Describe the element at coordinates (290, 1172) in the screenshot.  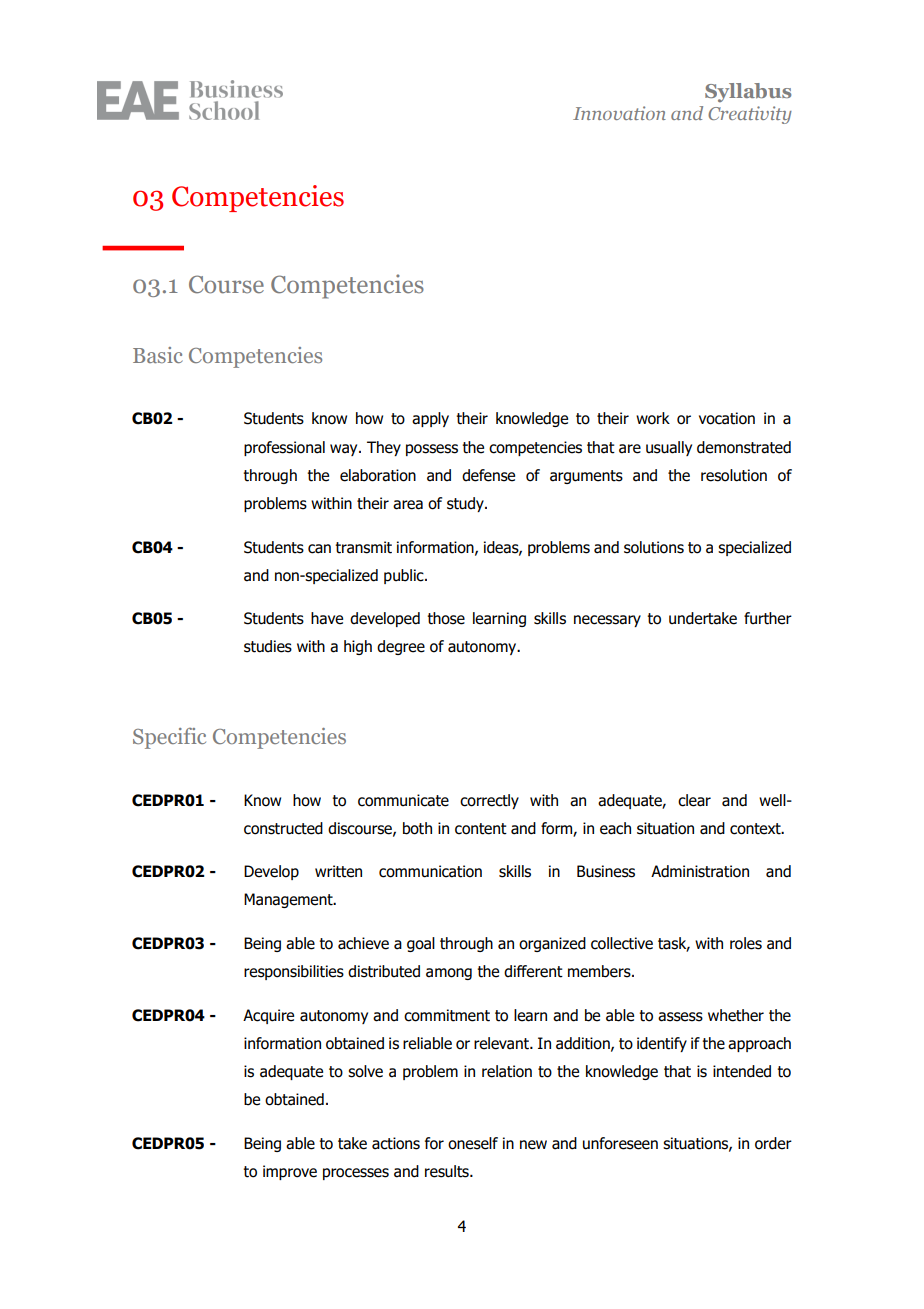
I see `improve` at that location.
